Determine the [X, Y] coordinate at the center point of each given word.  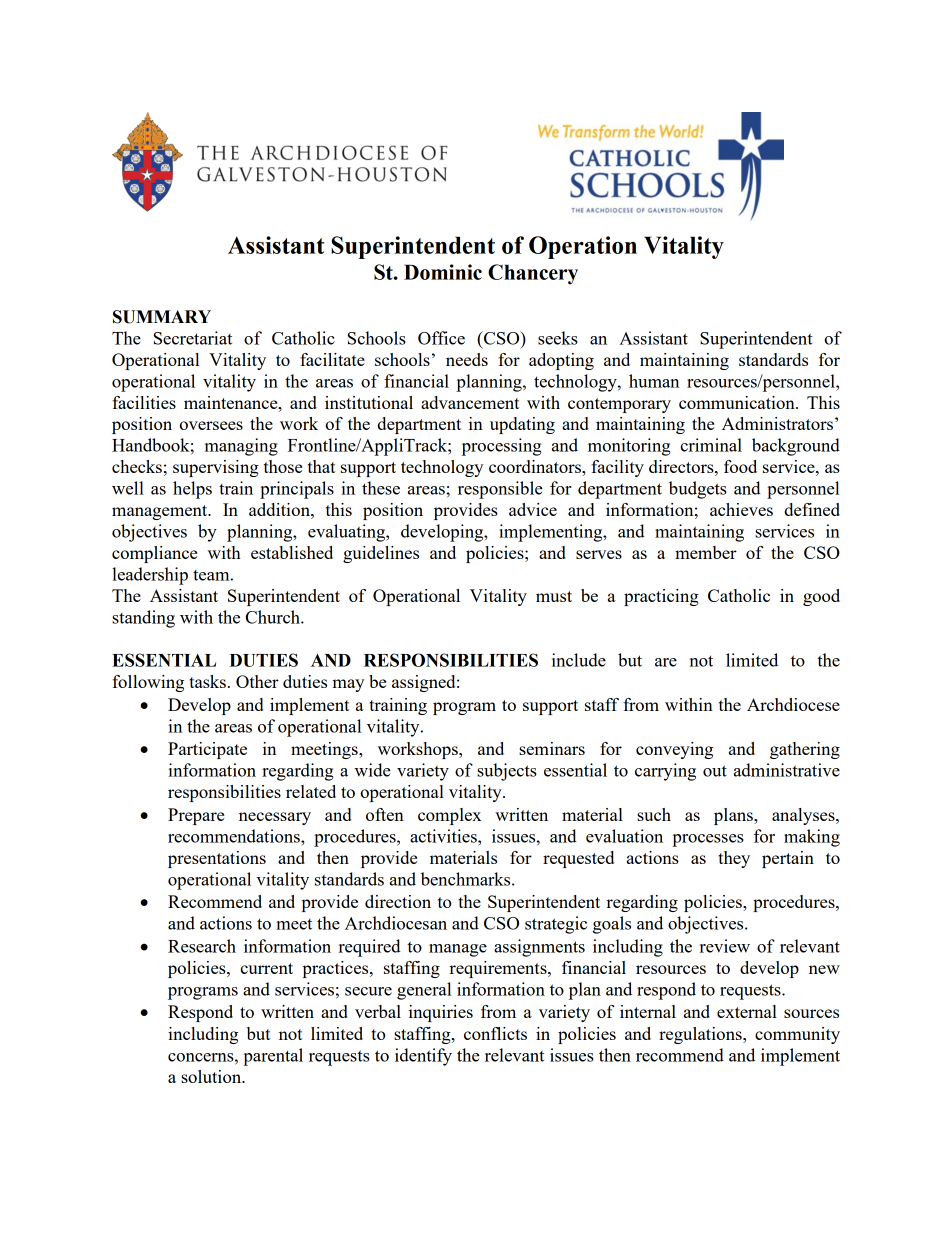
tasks [207, 681]
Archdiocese [793, 704]
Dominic [443, 272]
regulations [701, 1035]
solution [212, 1076]
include [579, 660]
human [654, 381]
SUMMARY [162, 317]
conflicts [495, 1033]
